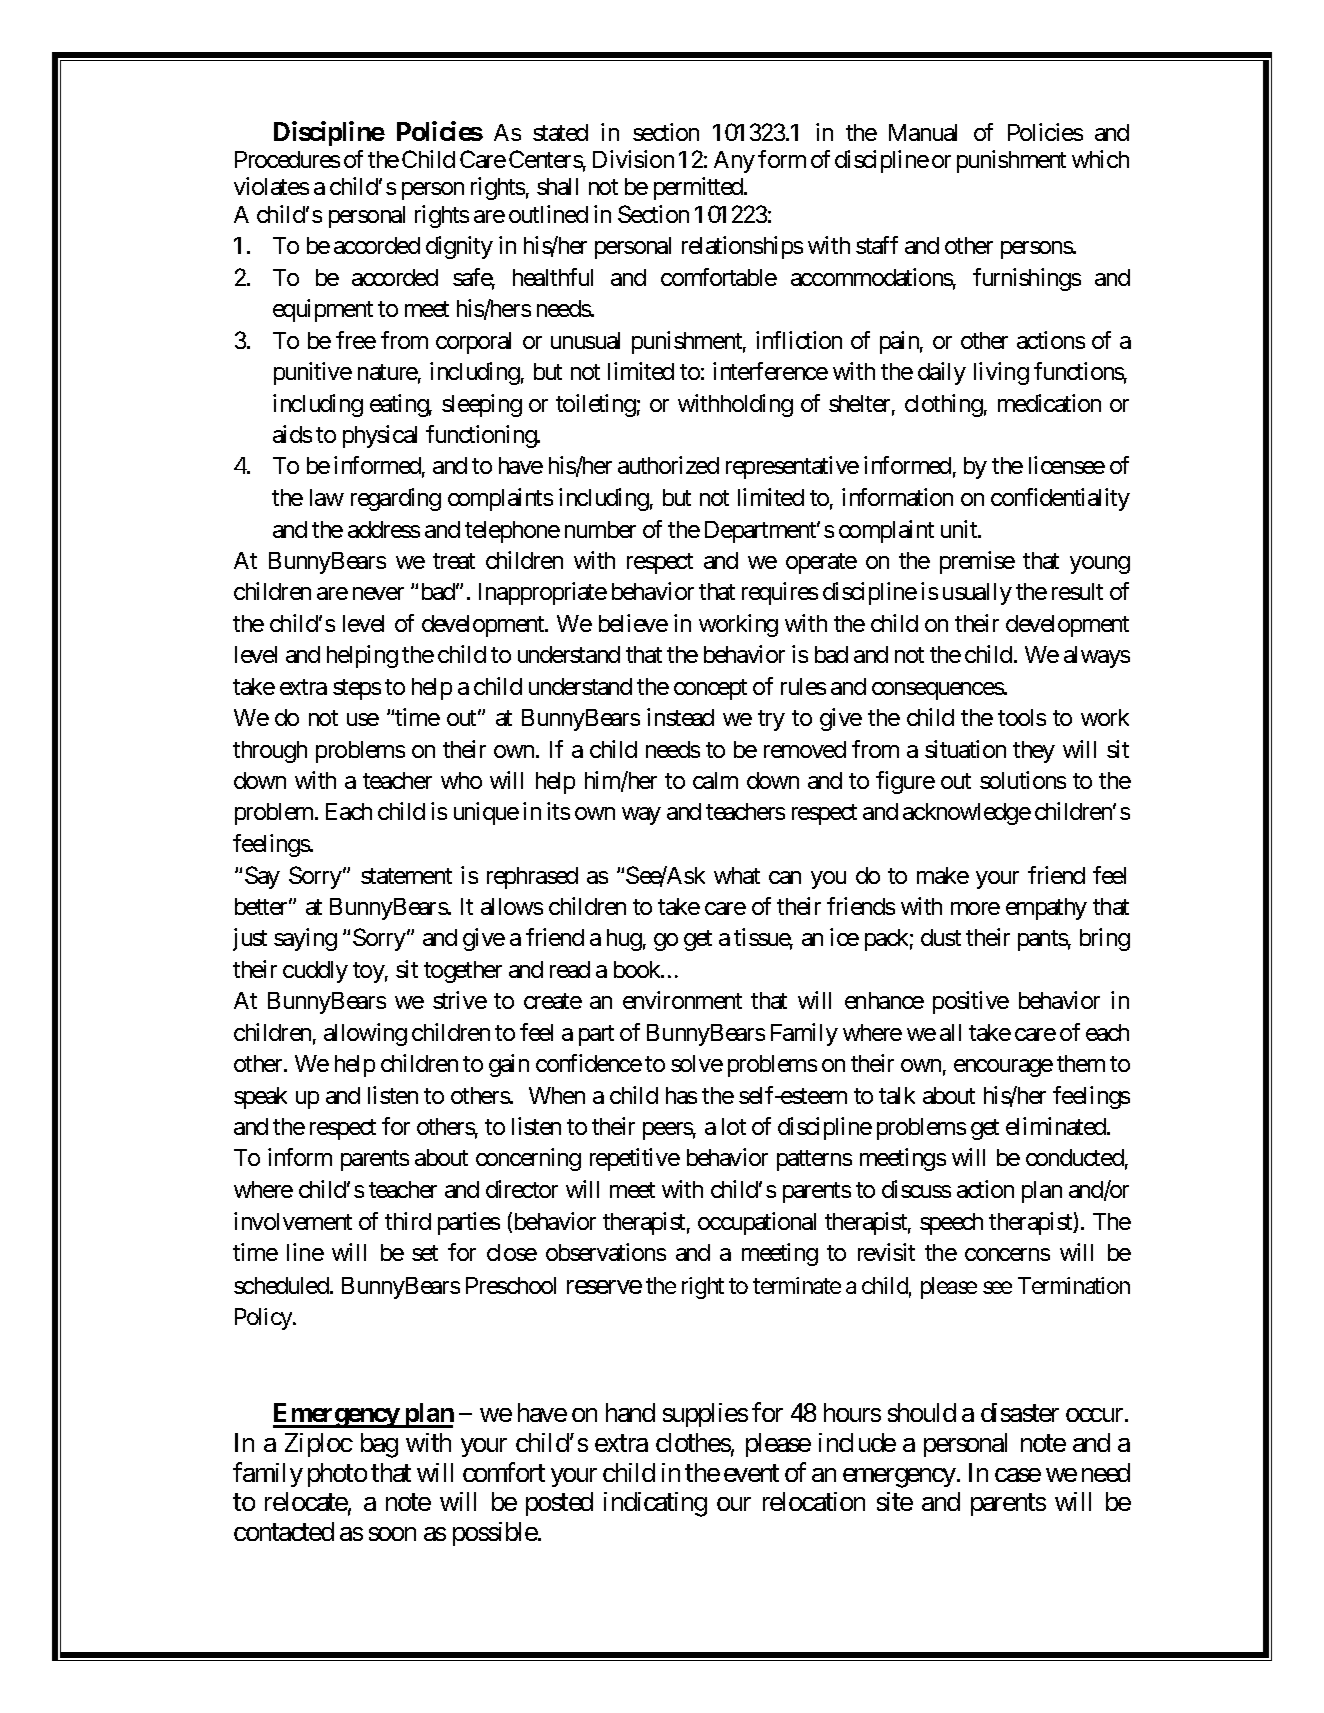 Image resolution: width=1324 pixels, height=1713 pixels. I want to click on indicating, so click(655, 1504).
